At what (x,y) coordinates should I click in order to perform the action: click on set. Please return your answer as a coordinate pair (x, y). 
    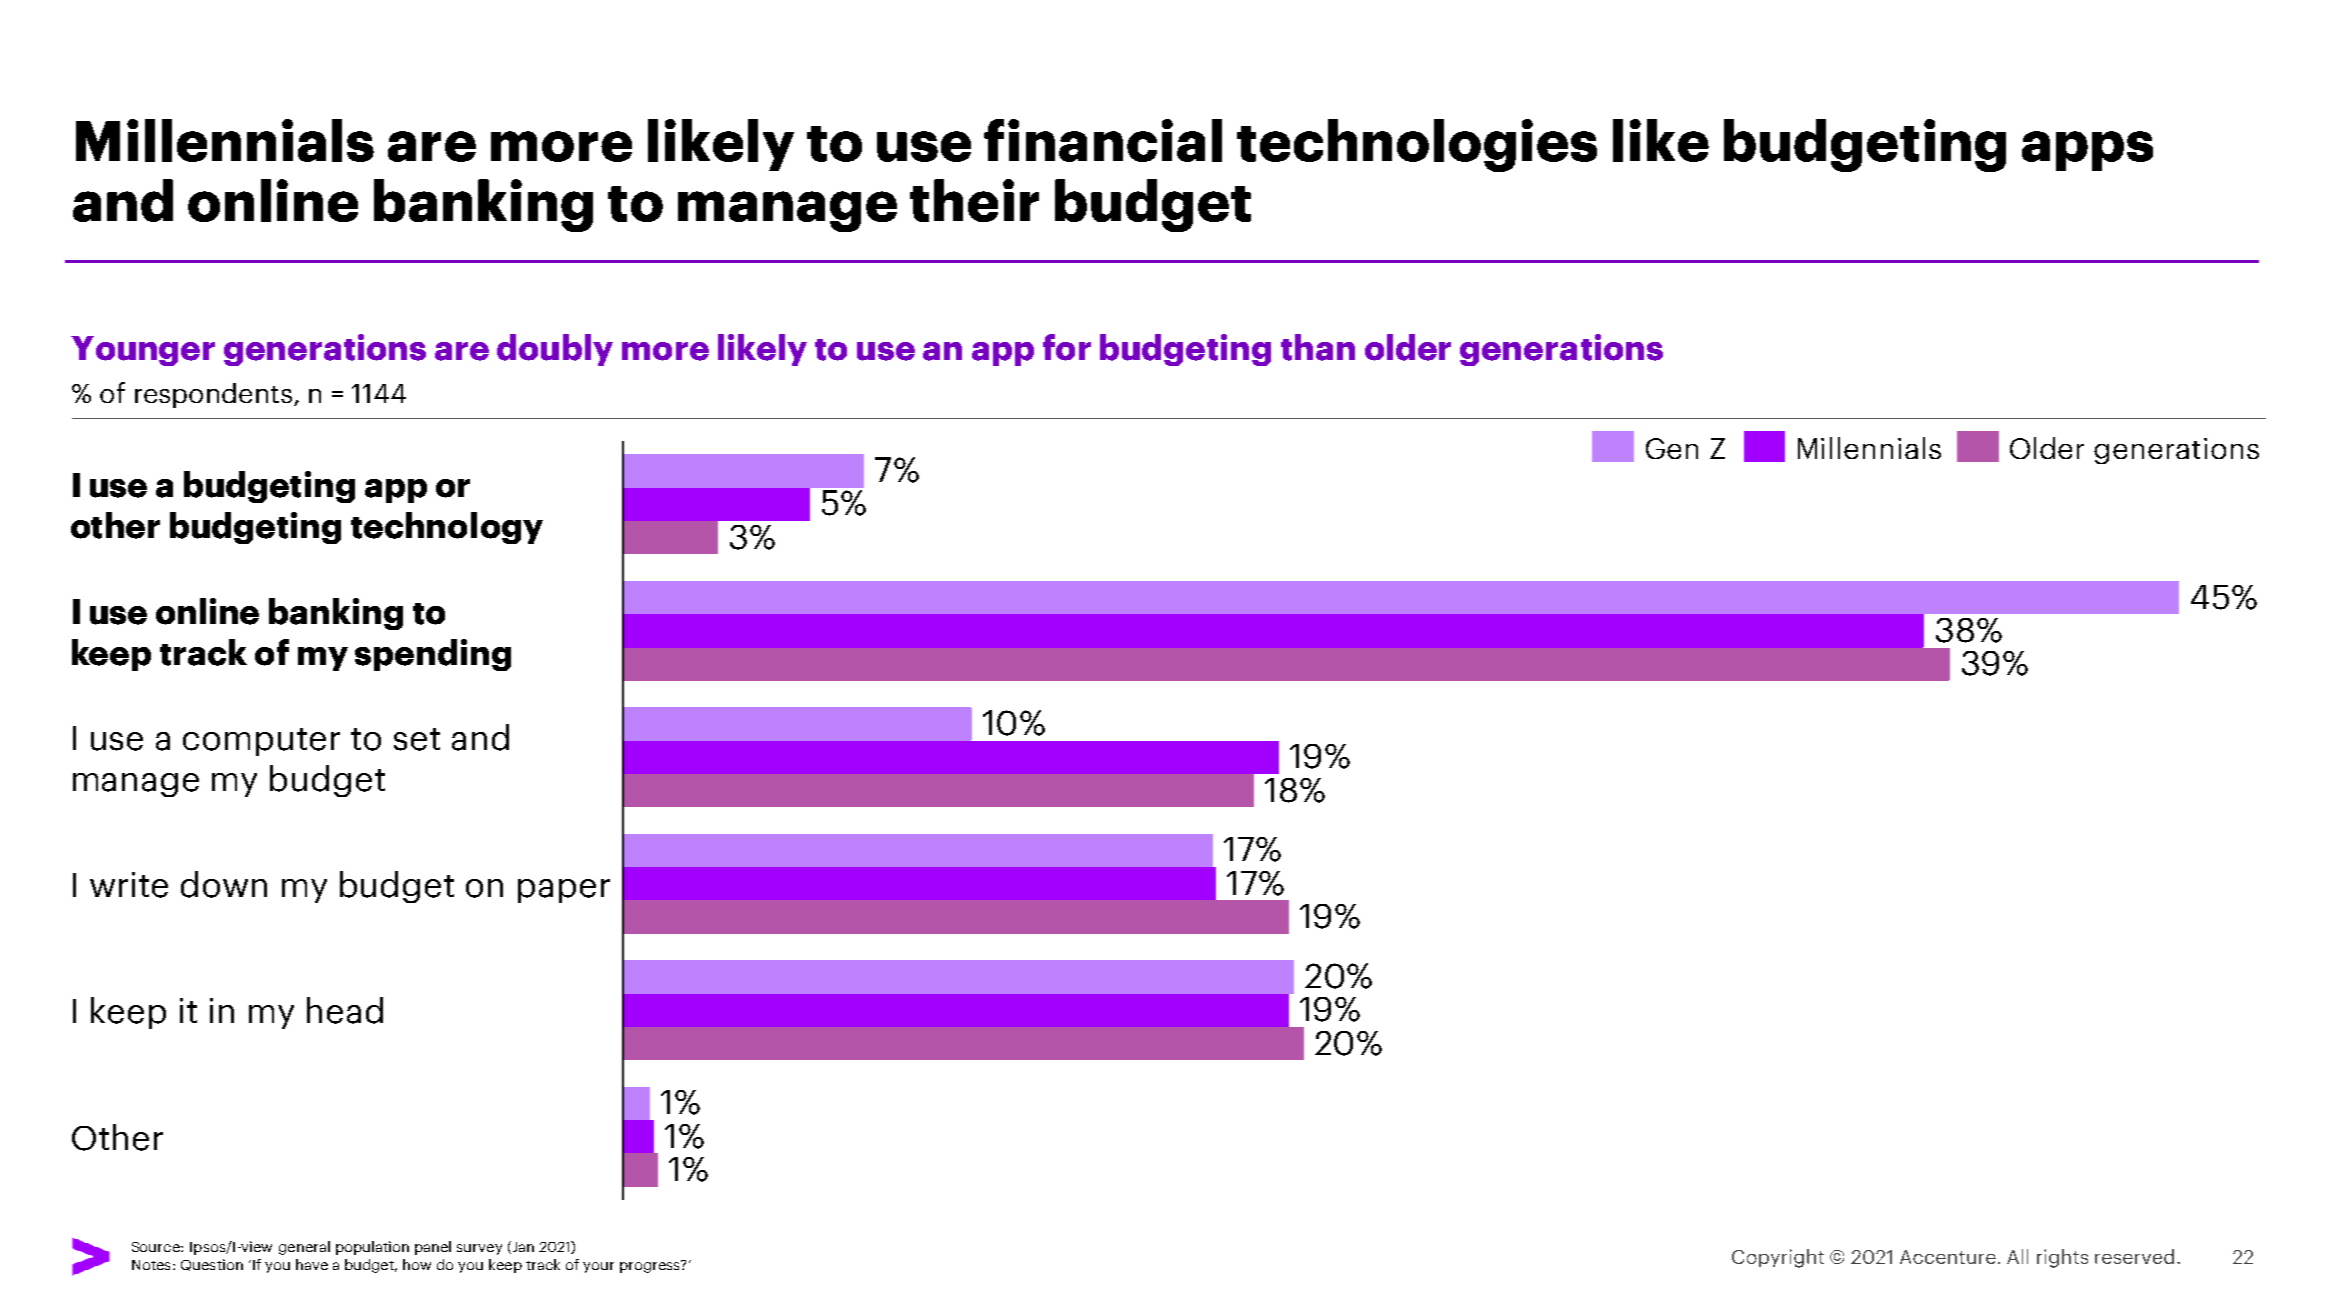
    Looking at the image, I should click on (417, 739).
